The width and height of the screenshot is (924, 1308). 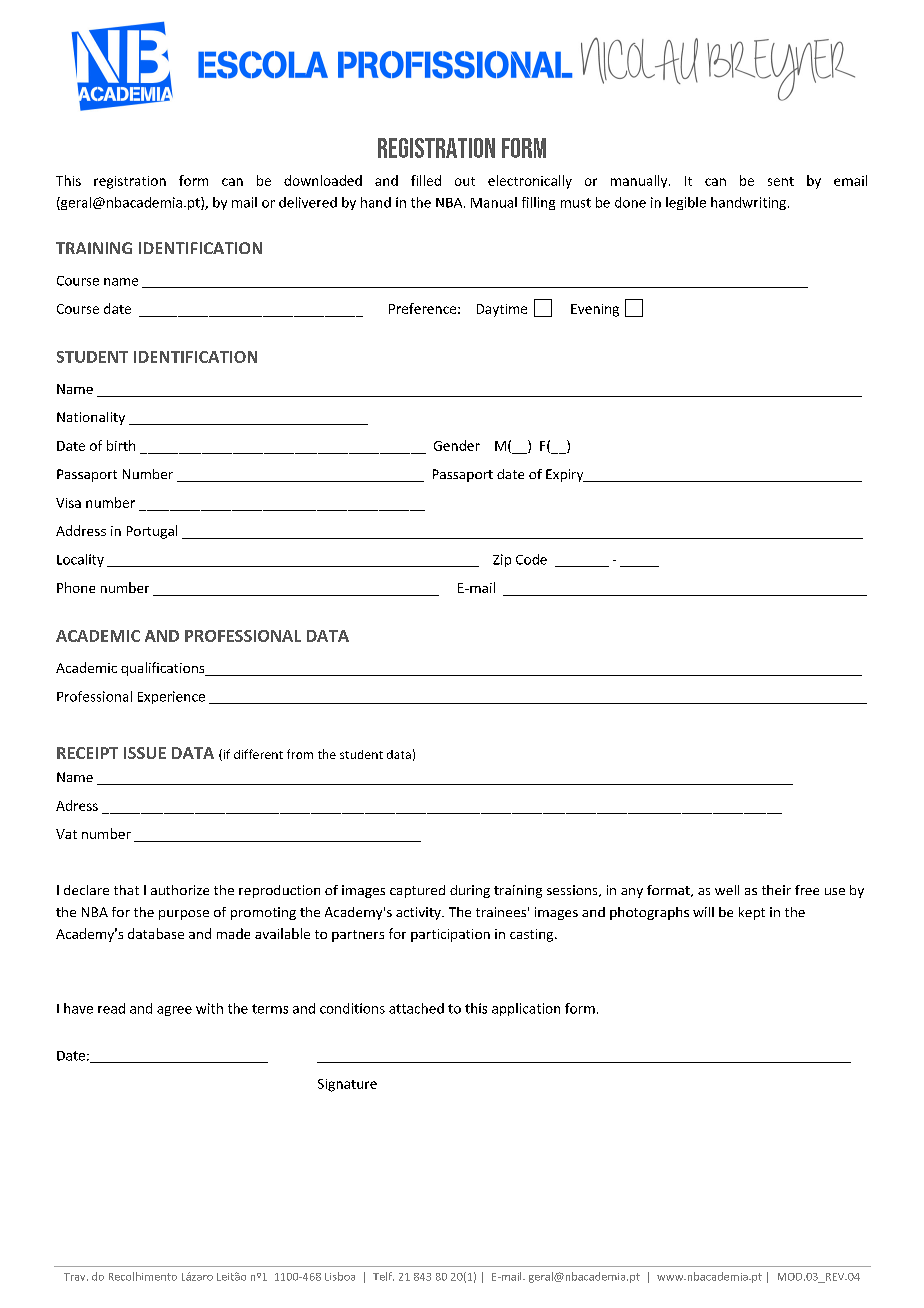 I want to click on well, so click(x=727, y=890).
